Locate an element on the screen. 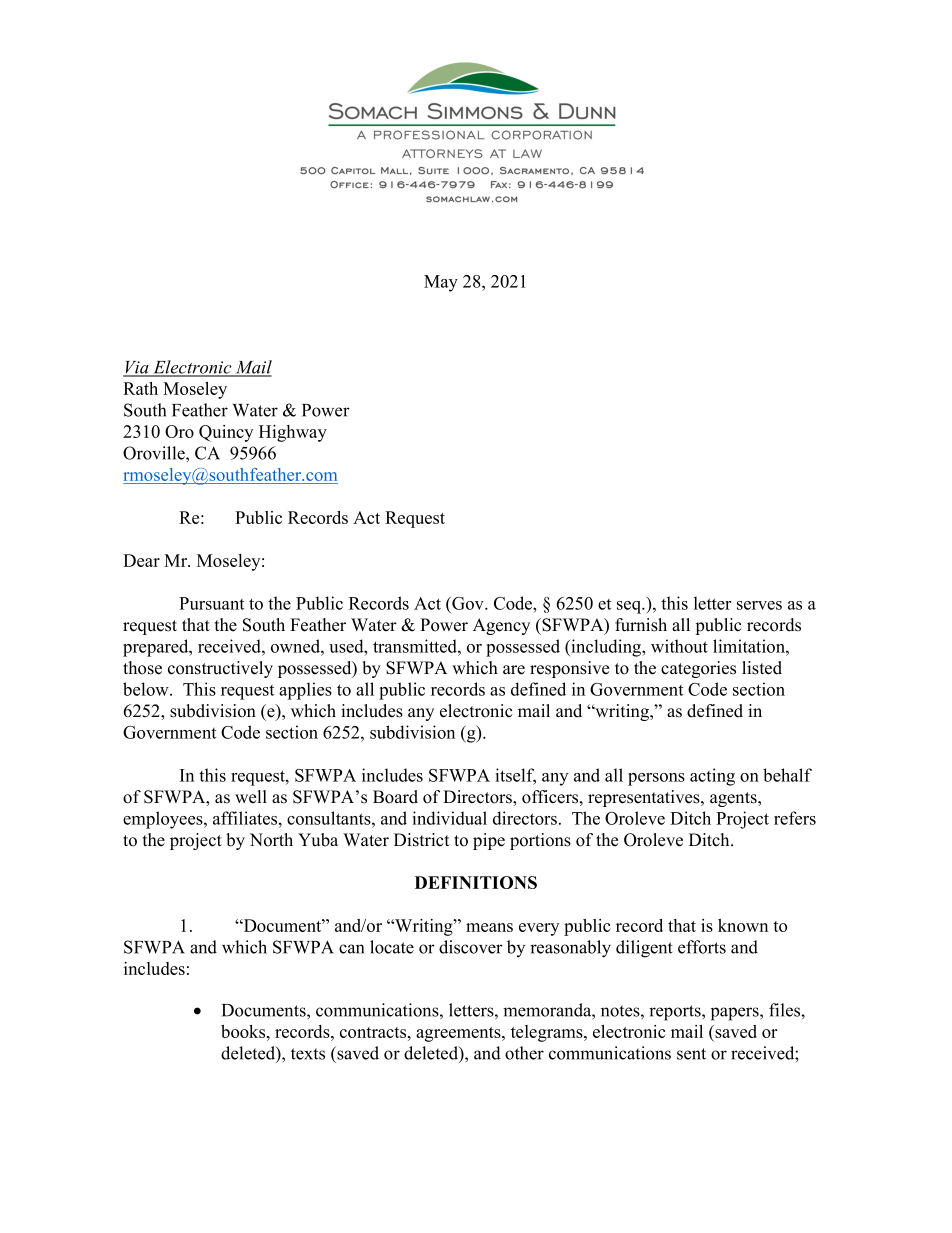 This screenshot has height=1233, width=952. Quincy is located at coordinates (226, 433).
